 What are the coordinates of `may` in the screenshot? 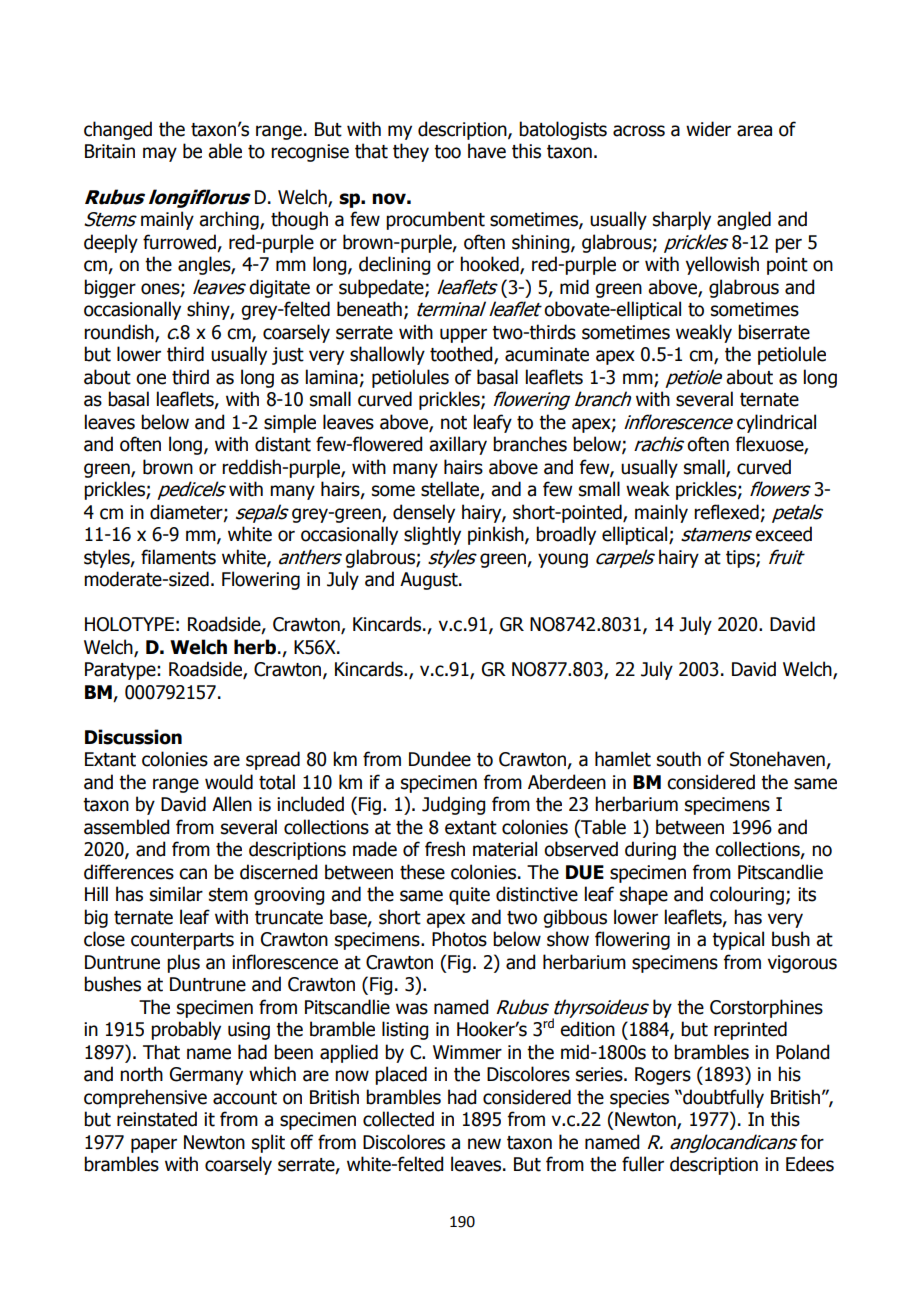 It's located at (160, 154).
